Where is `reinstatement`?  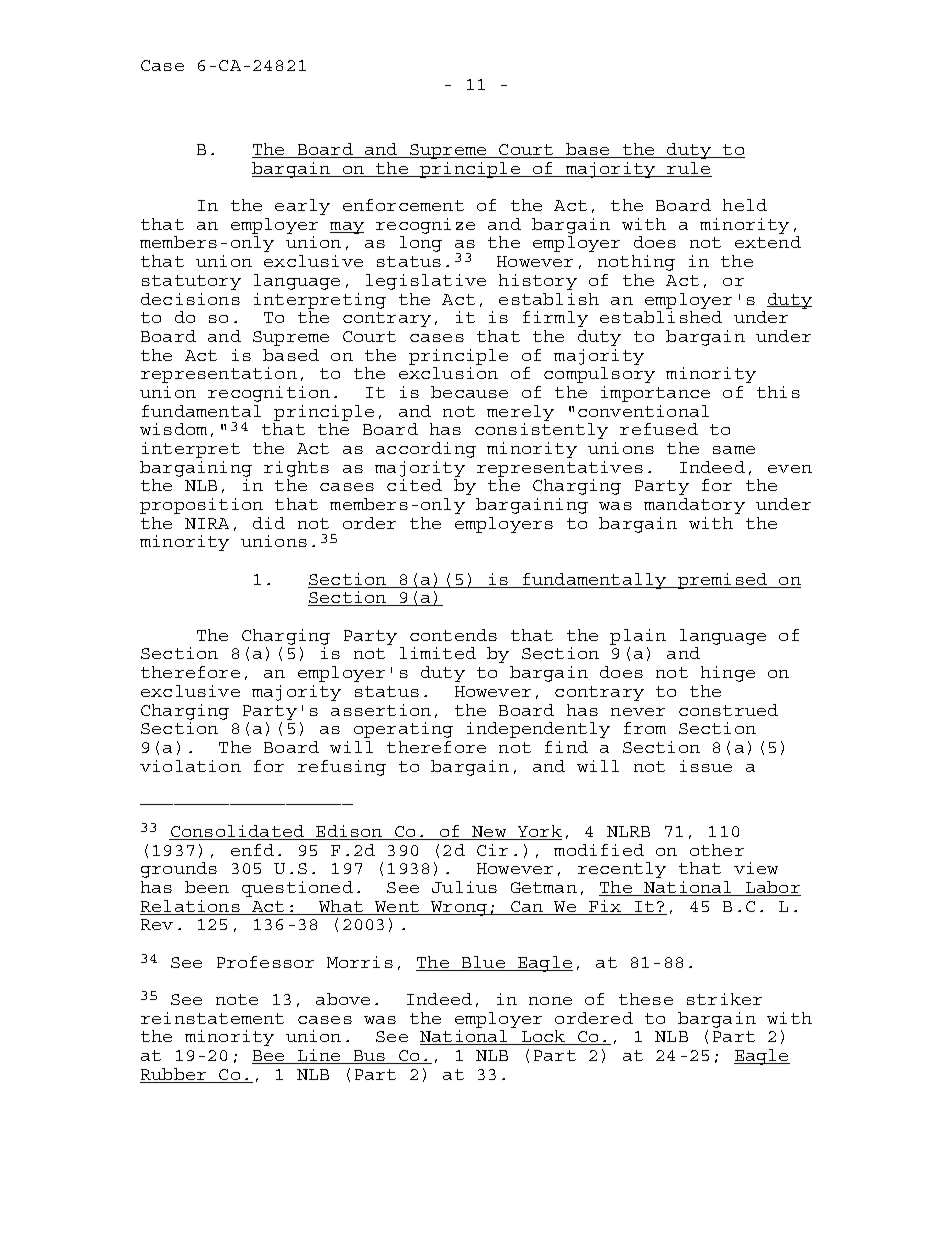 reinstatement is located at coordinates (212, 1018).
